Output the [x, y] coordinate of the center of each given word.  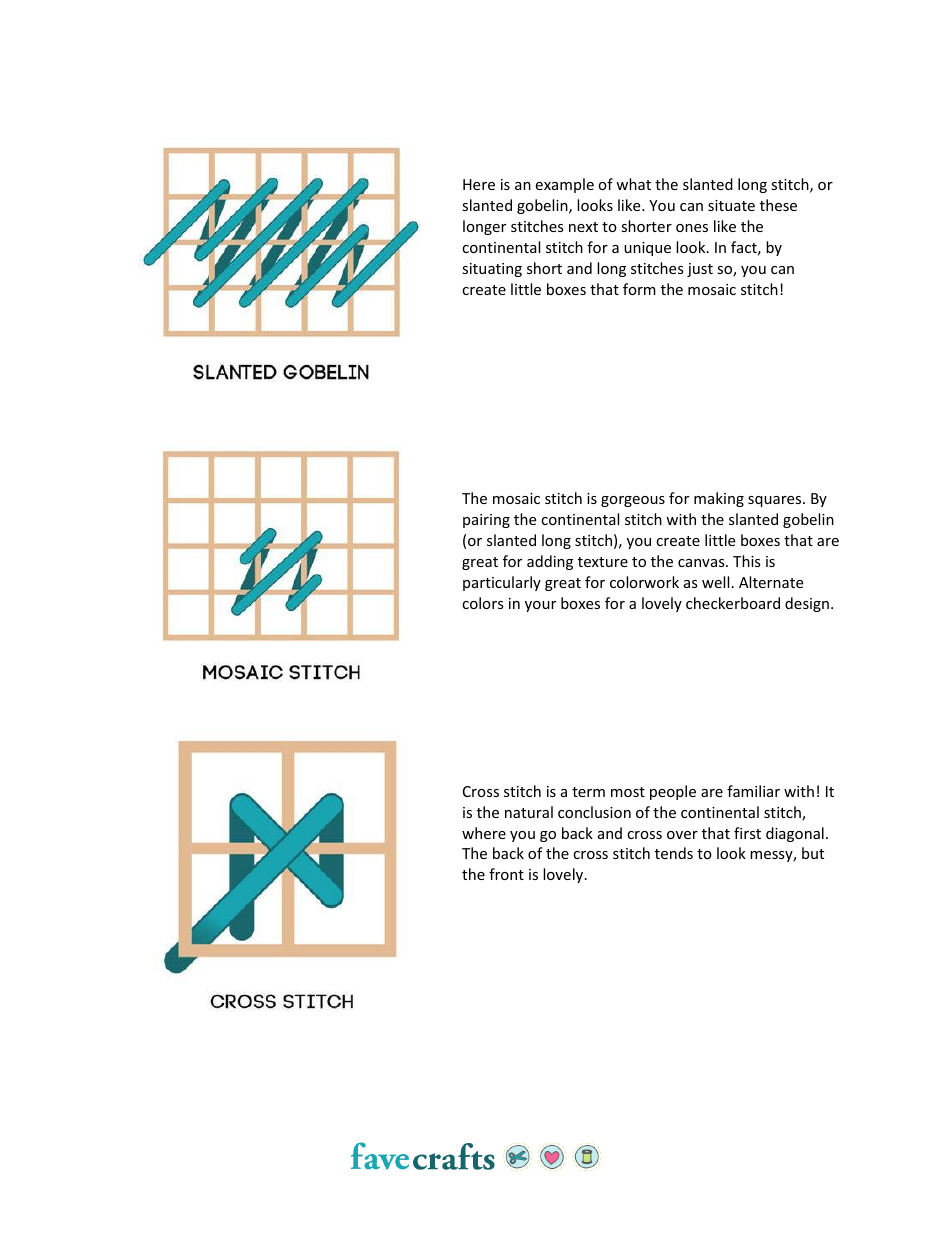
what [633, 184]
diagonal [795, 834]
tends [674, 853]
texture [603, 562]
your [540, 606]
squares [776, 501]
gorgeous [633, 501]
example [564, 185]
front [506, 874]
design [807, 604]
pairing [486, 521]
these [778, 205]
